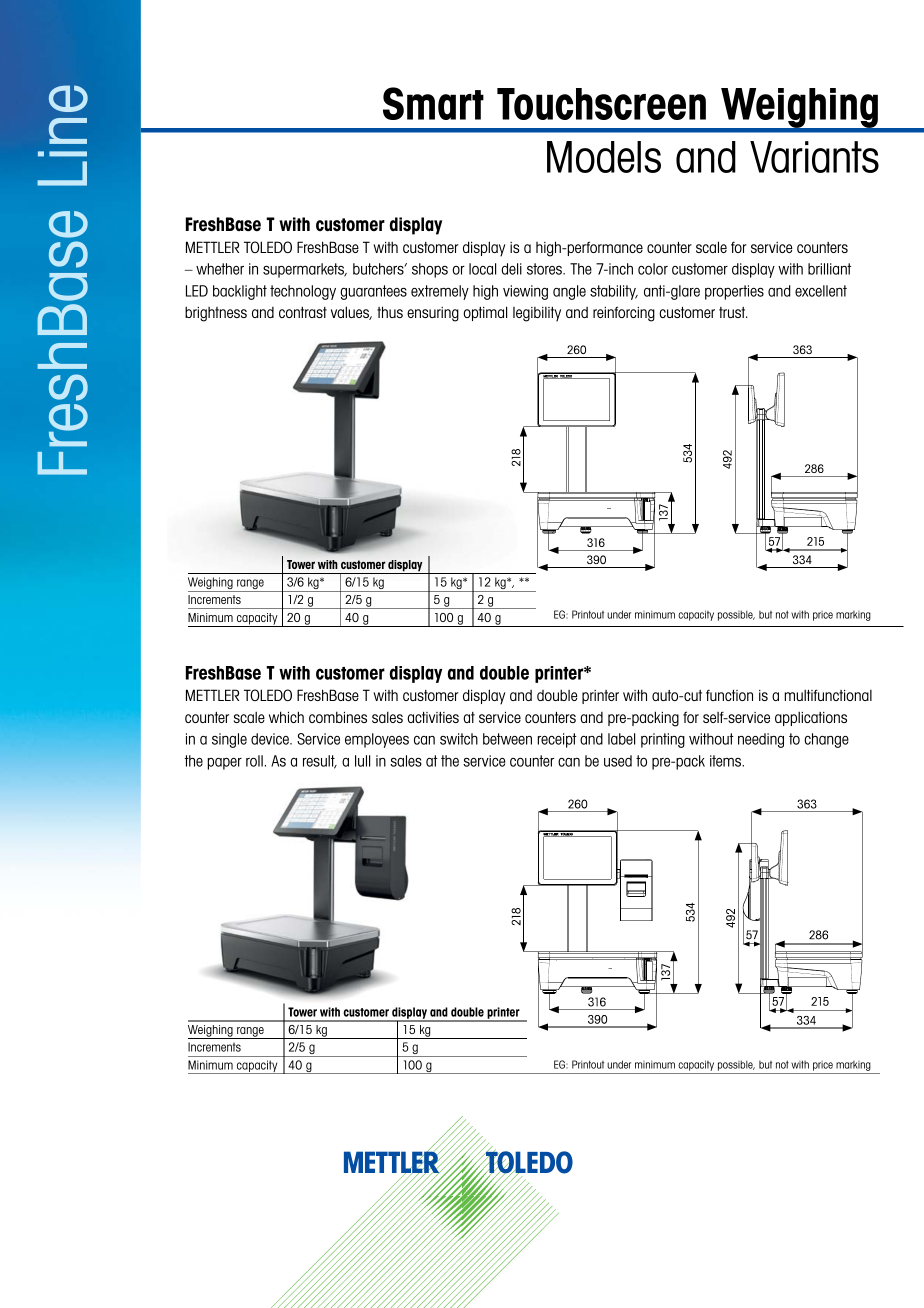 This screenshot has width=924, height=1308. Describe the element at coordinates (814, 157) in the screenshot. I see `Variants` at that location.
